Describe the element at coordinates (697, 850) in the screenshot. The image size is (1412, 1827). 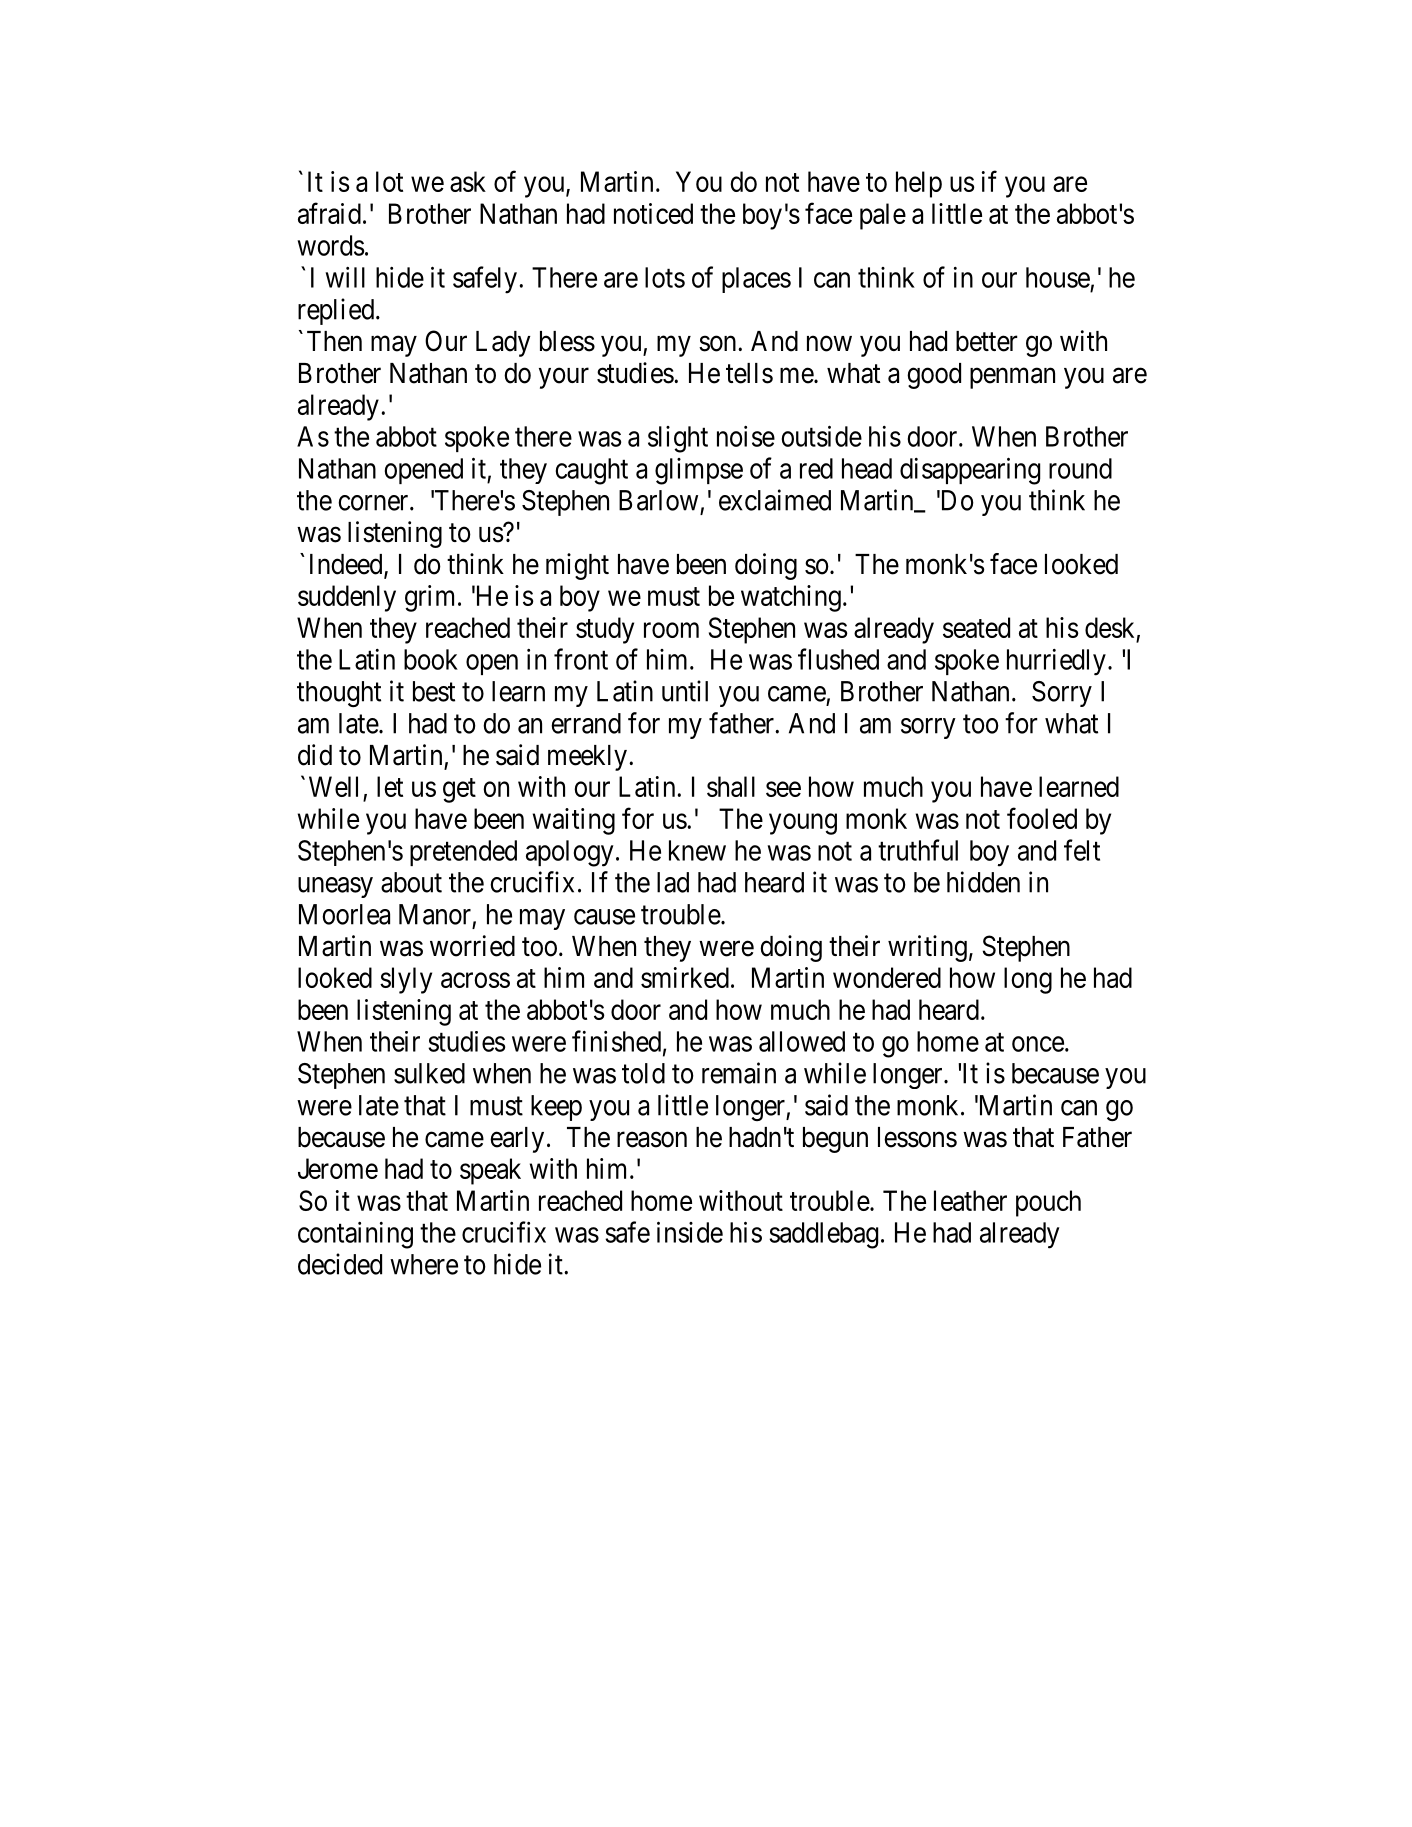
I see `knew` at that location.
